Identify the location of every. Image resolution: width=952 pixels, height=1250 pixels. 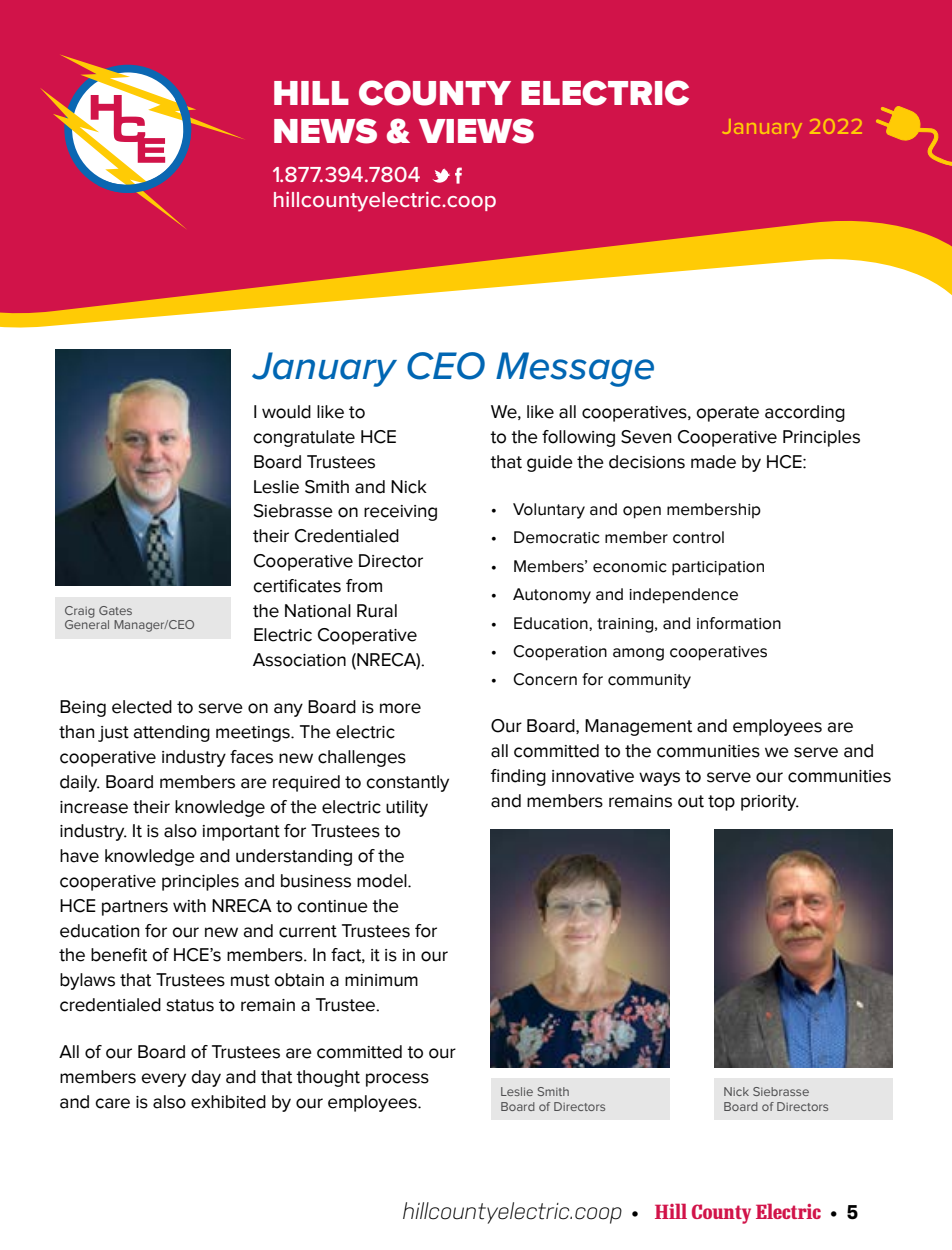
(163, 1080).
